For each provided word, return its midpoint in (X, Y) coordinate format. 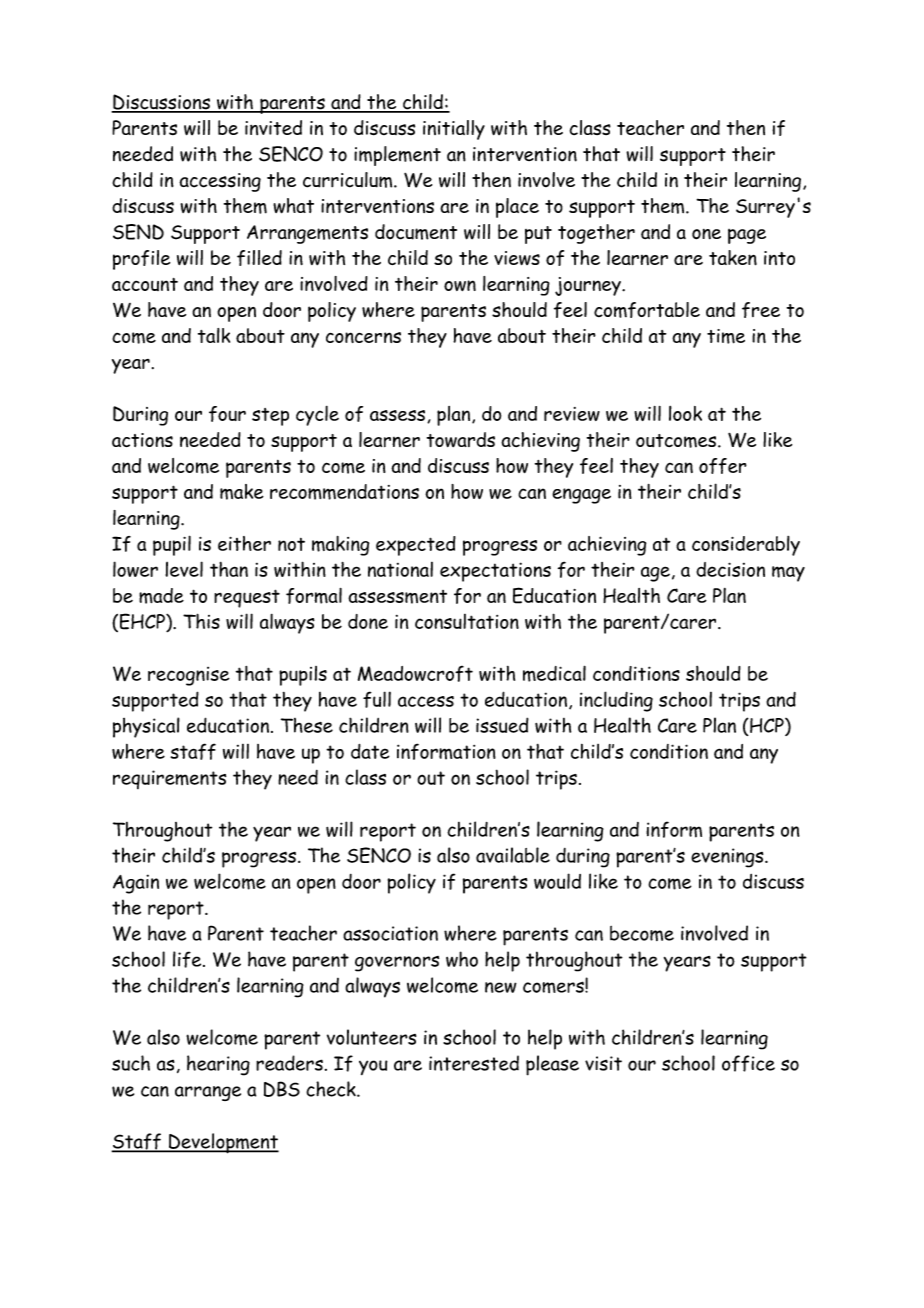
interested (474, 1063)
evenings (728, 858)
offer (723, 466)
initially (454, 130)
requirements (169, 779)
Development (223, 1143)
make (242, 492)
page (747, 236)
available (513, 855)
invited (273, 127)
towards (461, 439)
